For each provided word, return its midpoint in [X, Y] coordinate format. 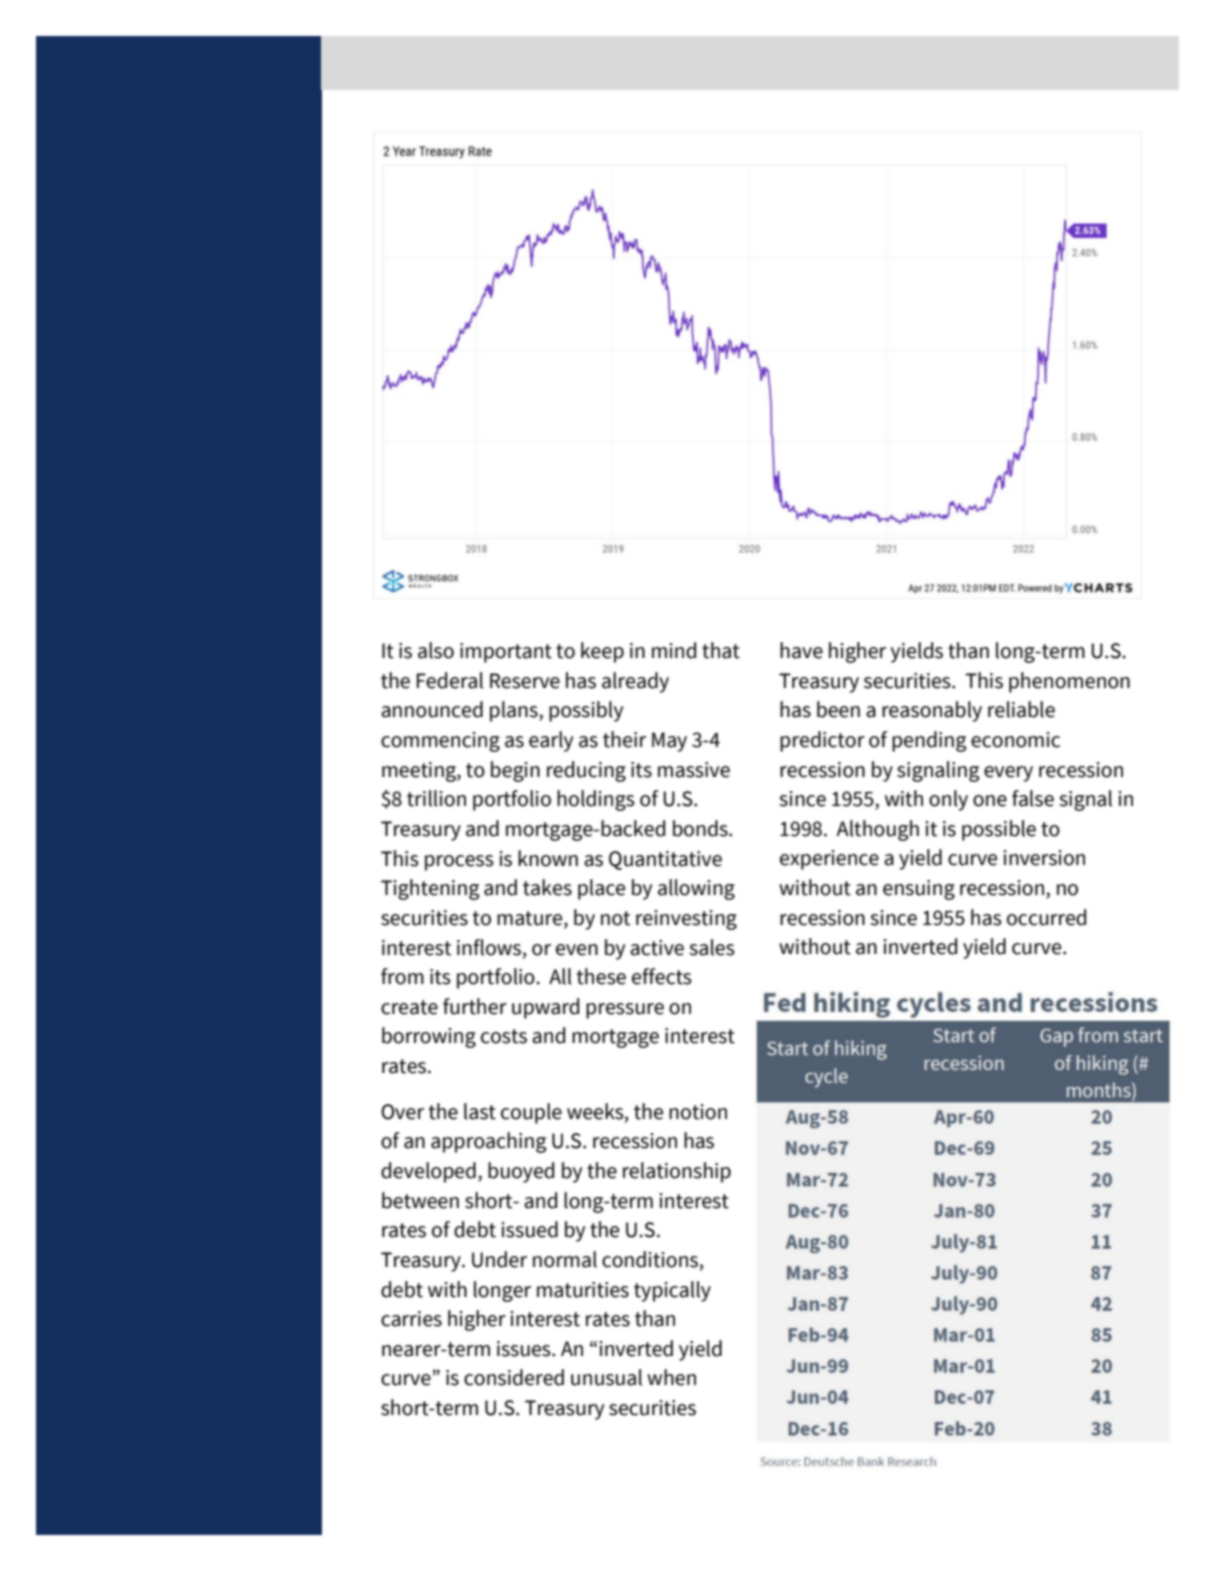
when [671, 1377]
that [721, 650]
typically [672, 1291]
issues [525, 1349]
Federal [450, 680]
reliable [1021, 709]
